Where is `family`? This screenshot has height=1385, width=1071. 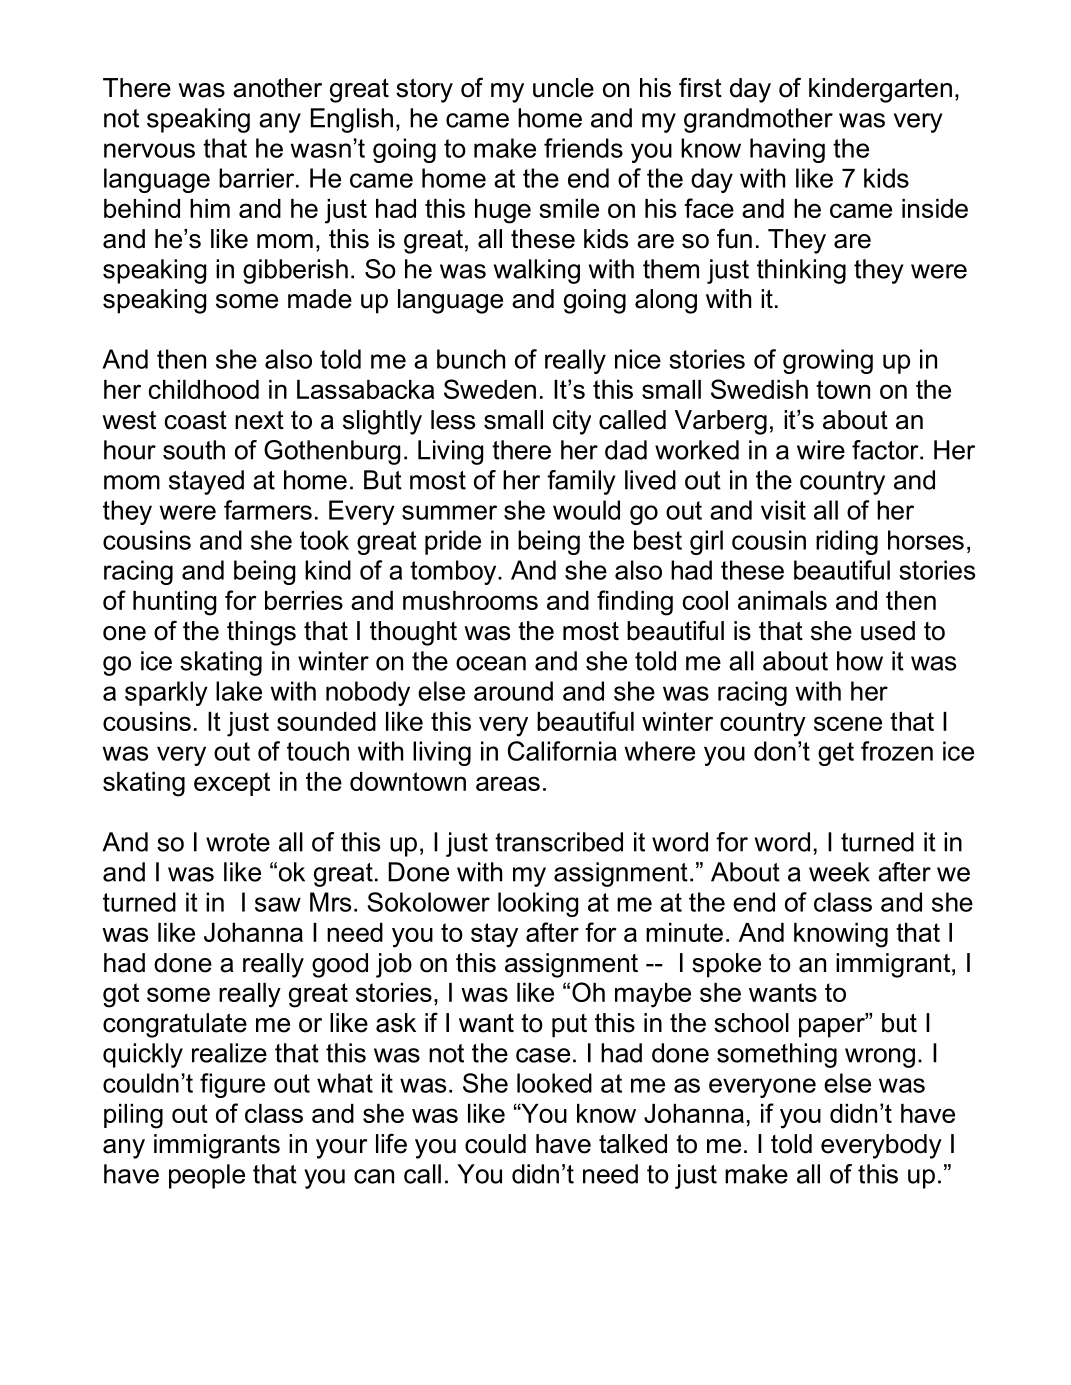 family is located at coordinates (581, 482).
